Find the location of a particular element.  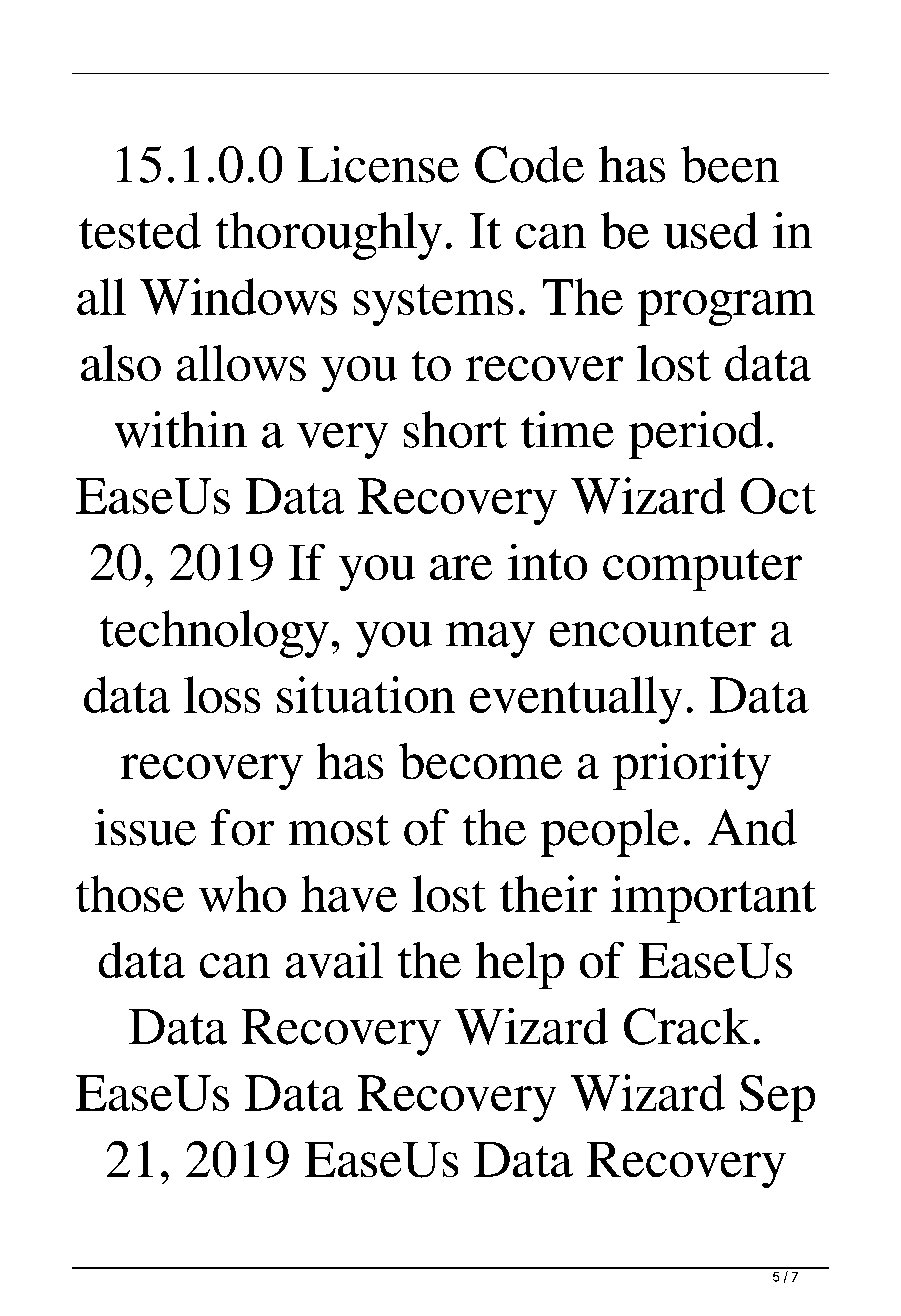

been is located at coordinates (730, 164).
